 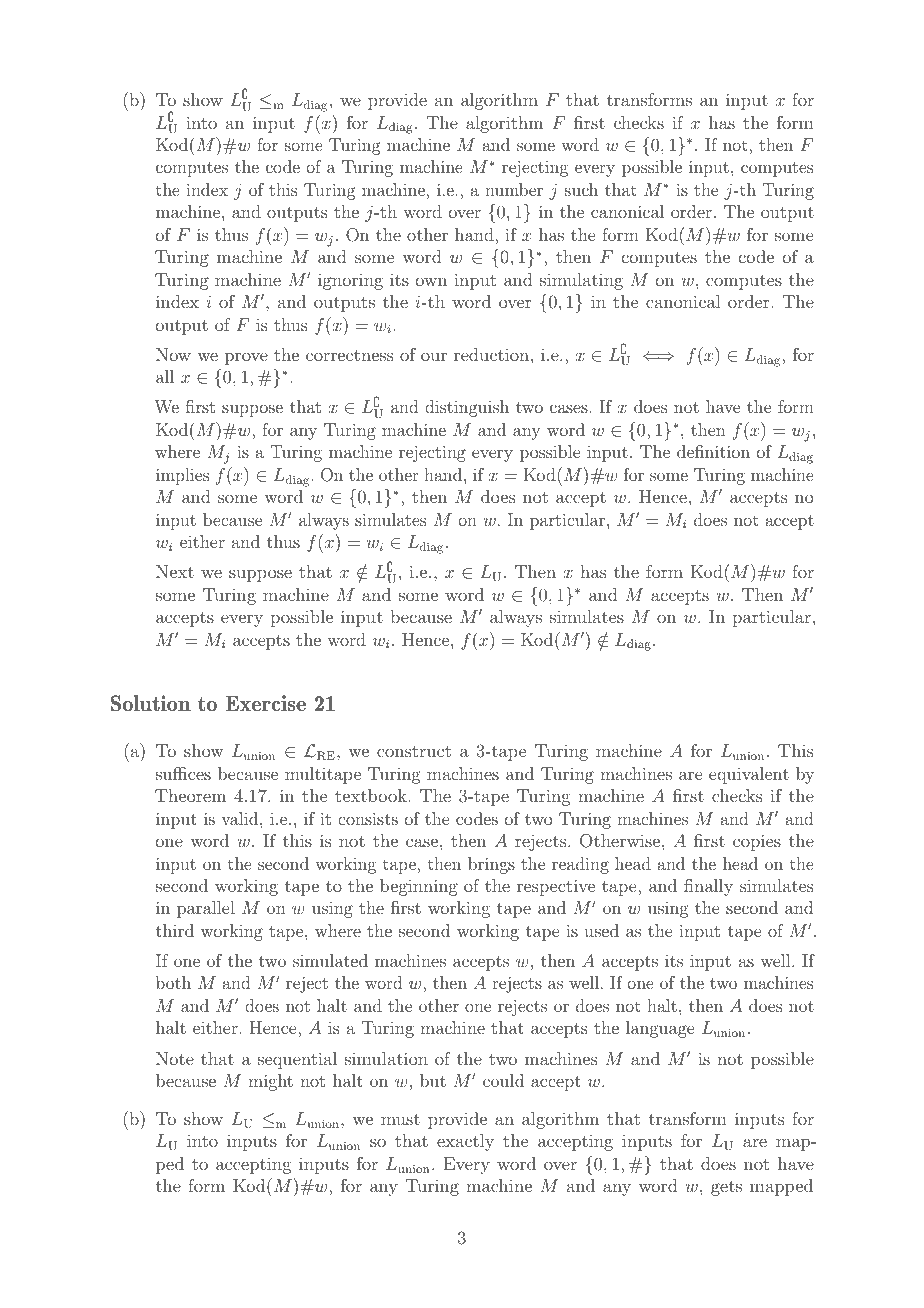 What do you see at coordinates (350, 282) in the document?
I see `ignoring` at bounding box center [350, 282].
